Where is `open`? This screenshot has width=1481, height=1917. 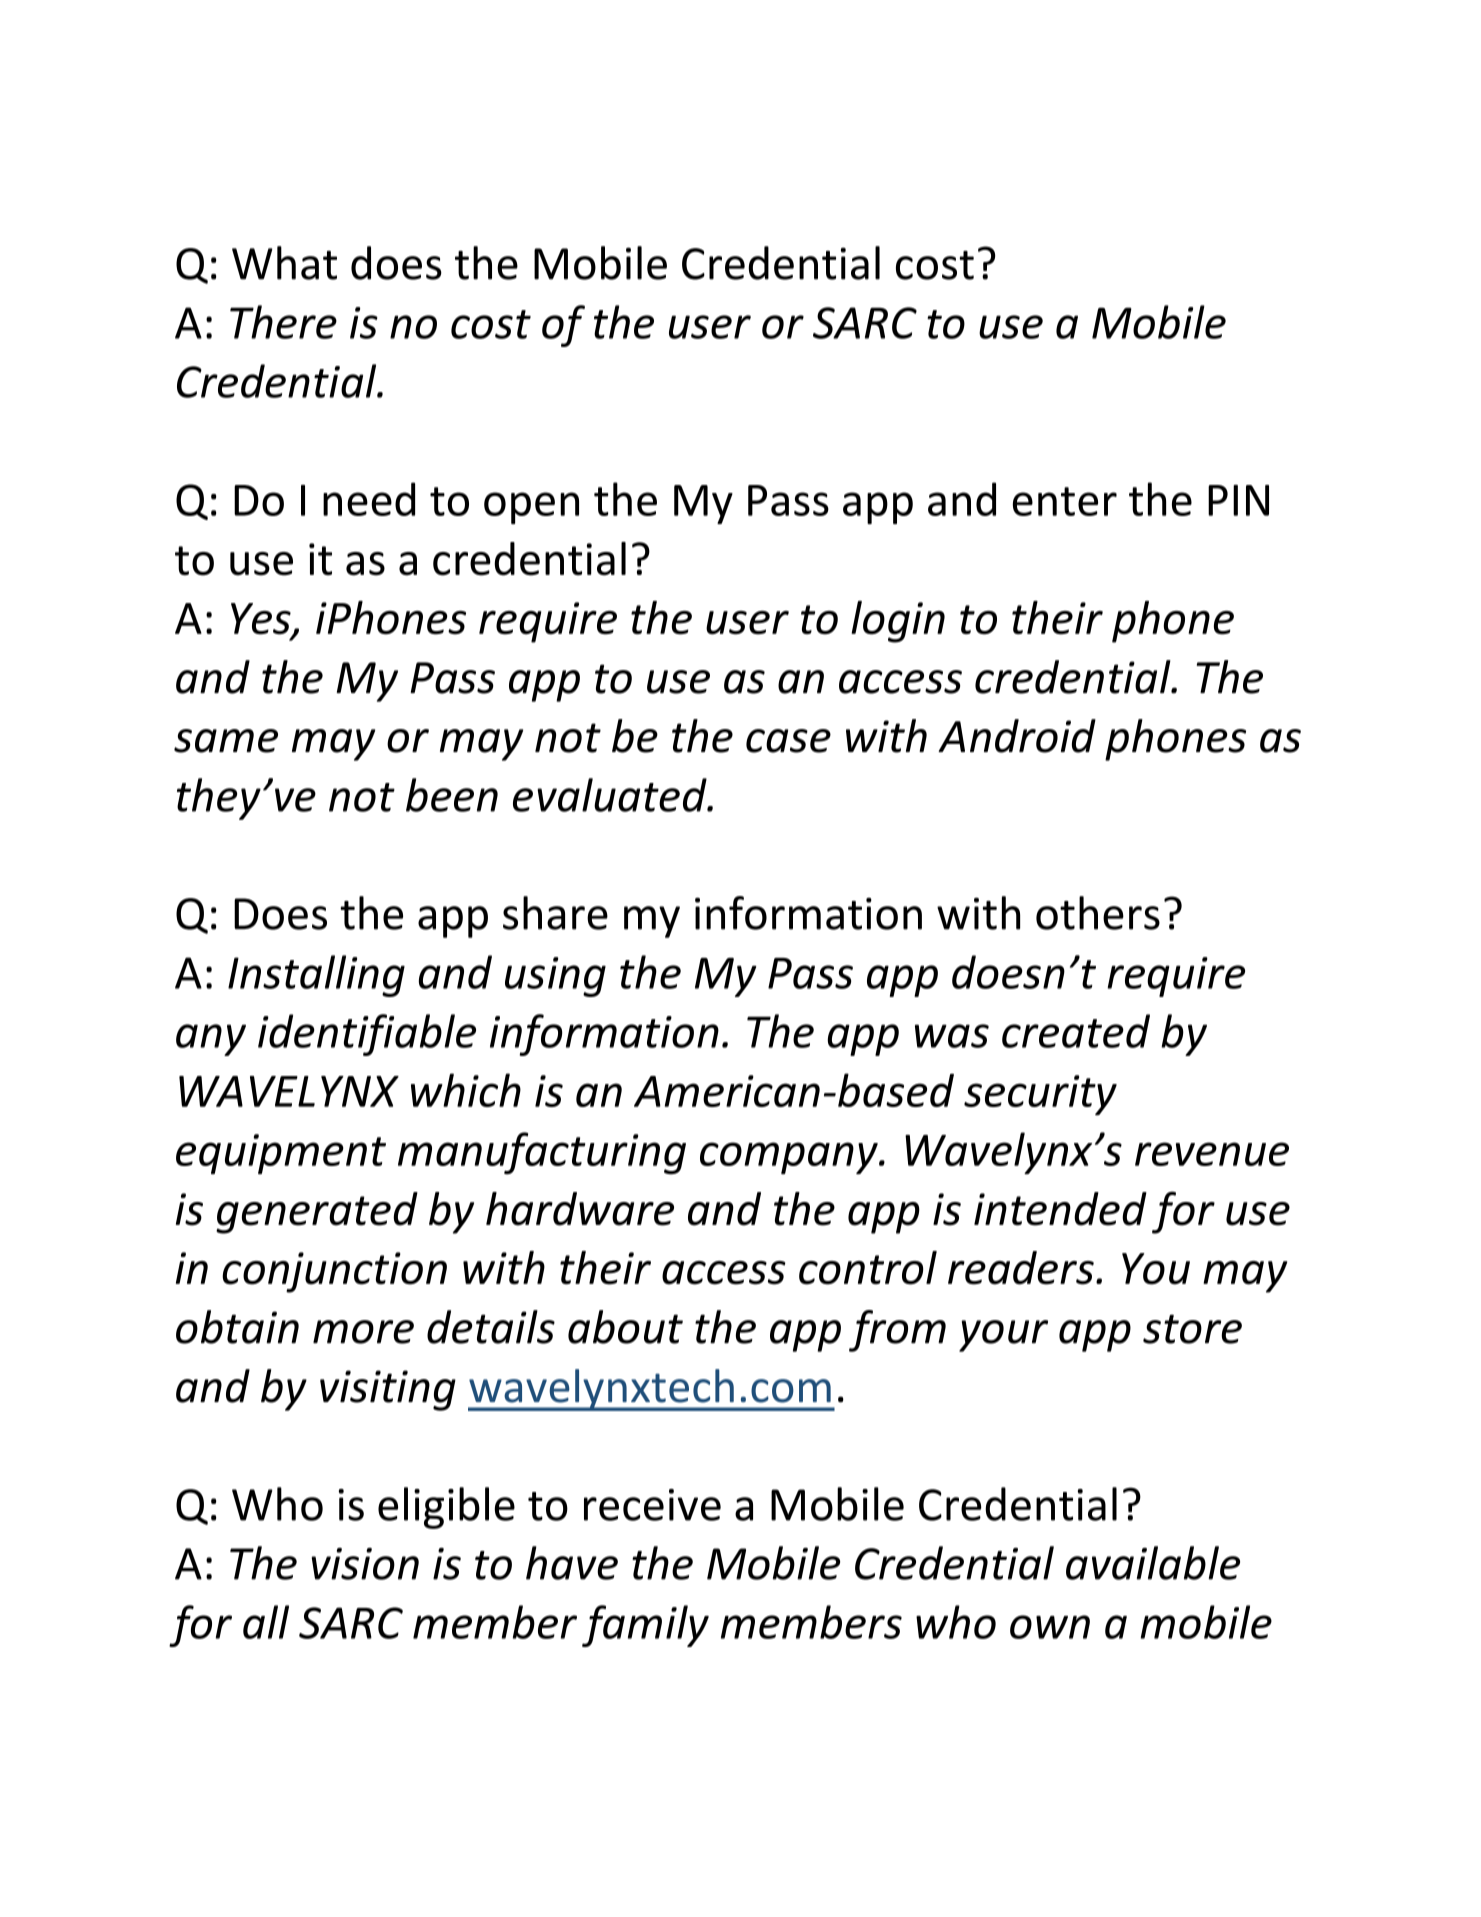
open is located at coordinates (531, 508).
